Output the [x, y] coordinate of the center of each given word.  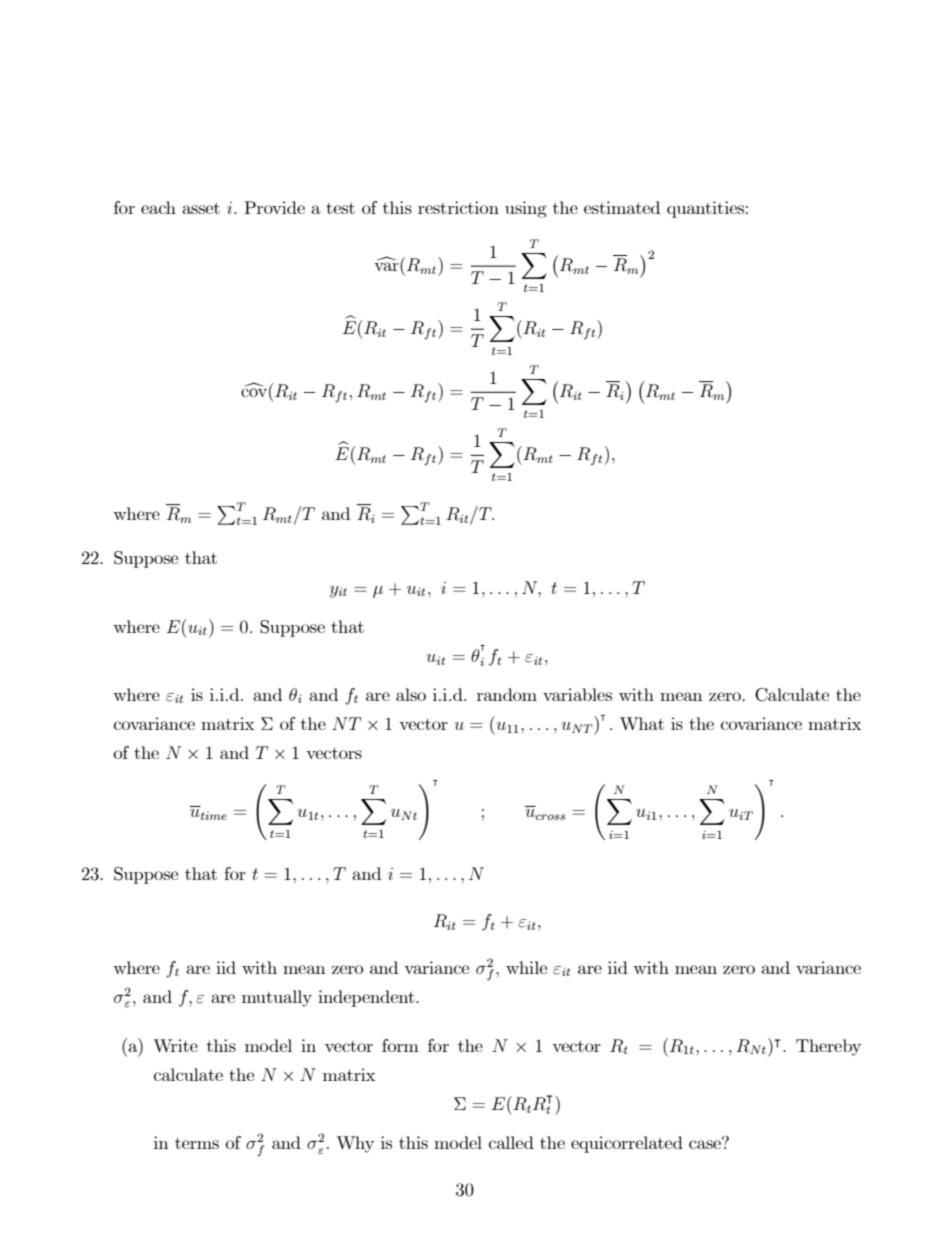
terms [197, 1143]
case [706, 1143]
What [642, 723]
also [411, 694]
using [526, 209]
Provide [274, 207]
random [507, 694]
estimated [622, 207]
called [511, 1142]
